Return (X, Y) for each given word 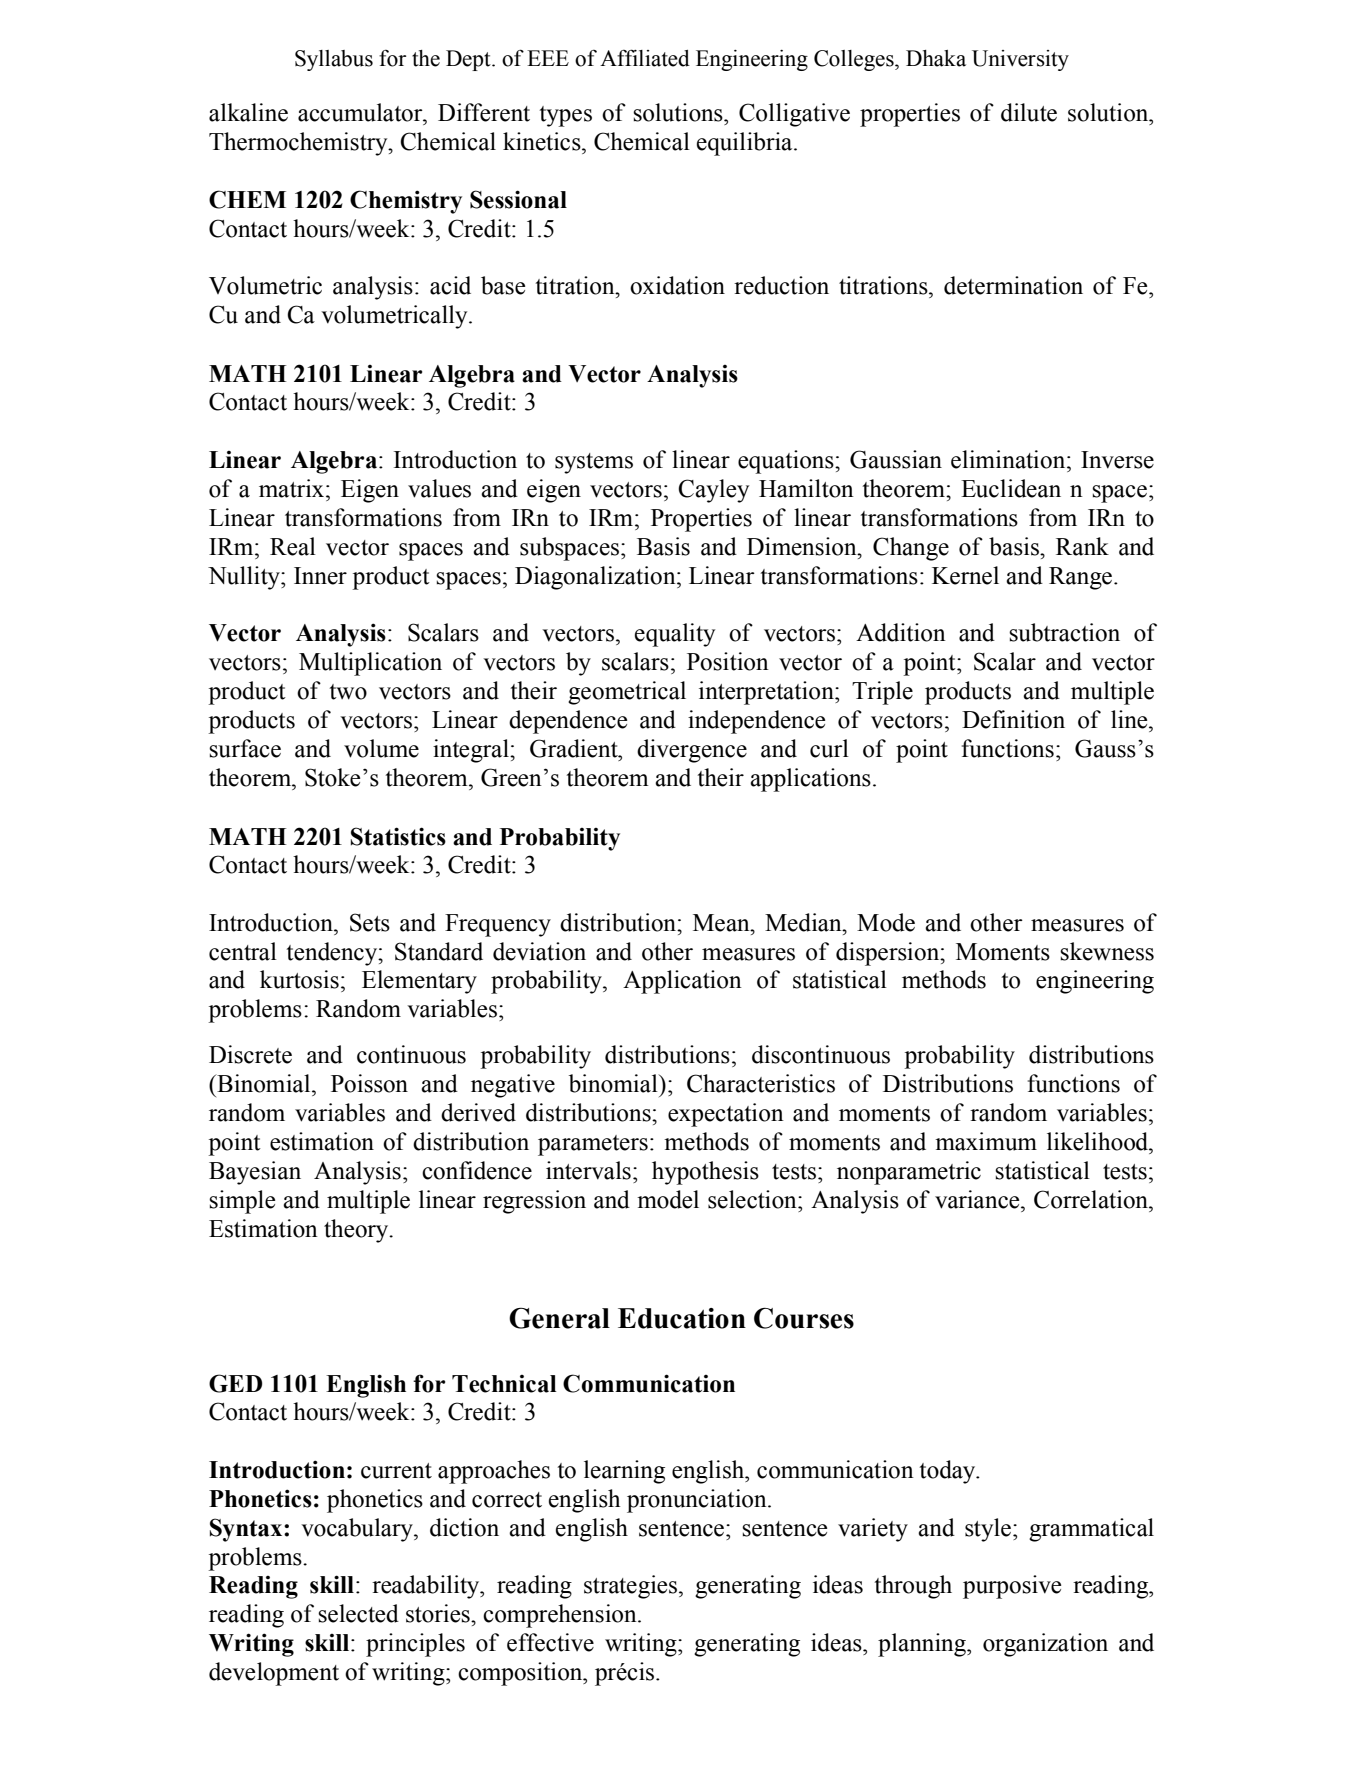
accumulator (361, 112)
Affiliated (645, 58)
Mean (722, 923)
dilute (1029, 112)
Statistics (398, 836)
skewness (1107, 951)
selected (358, 1613)
